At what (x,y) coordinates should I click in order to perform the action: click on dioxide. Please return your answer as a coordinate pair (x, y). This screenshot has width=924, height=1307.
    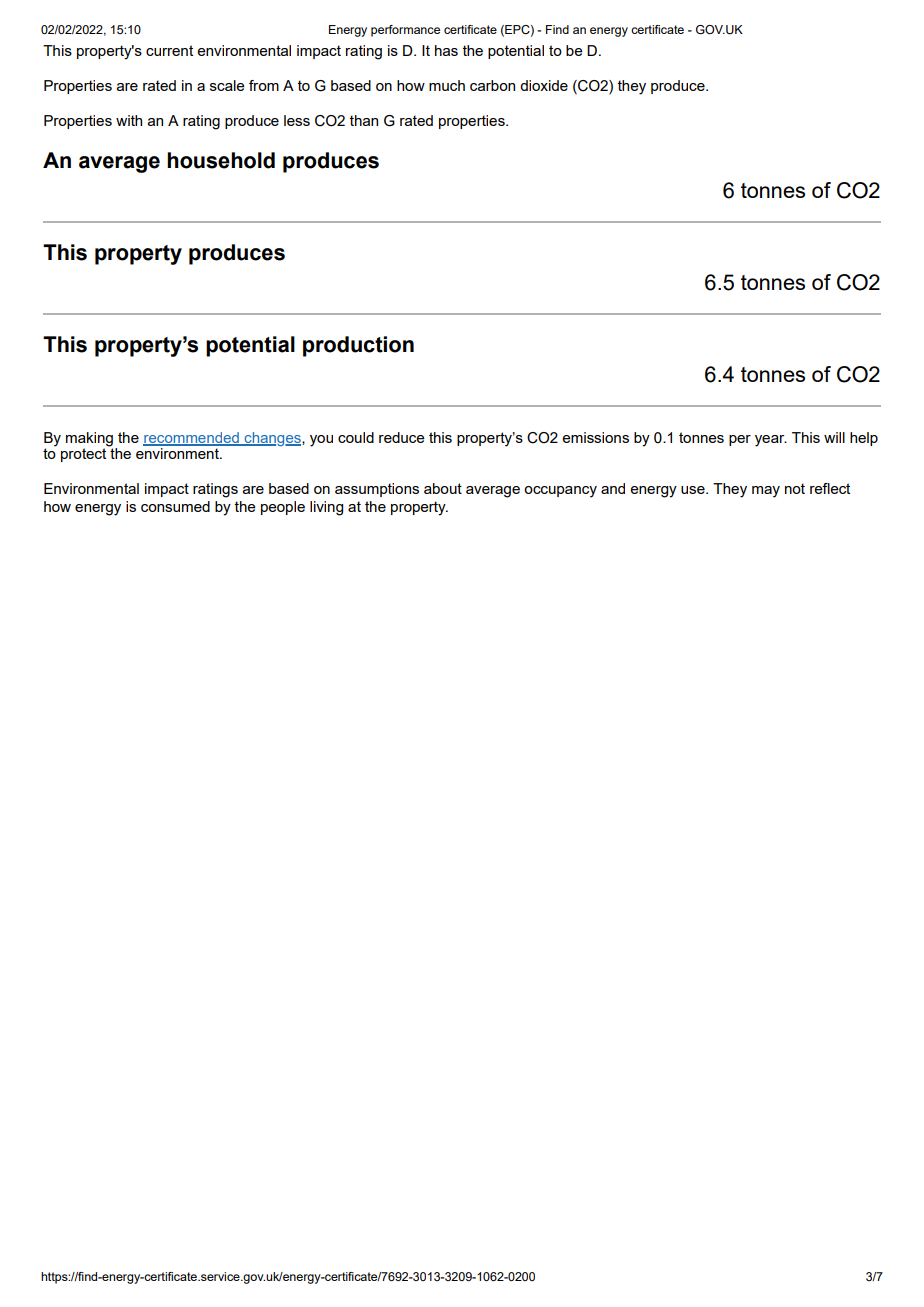
    Looking at the image, I should click on (544, 85).
